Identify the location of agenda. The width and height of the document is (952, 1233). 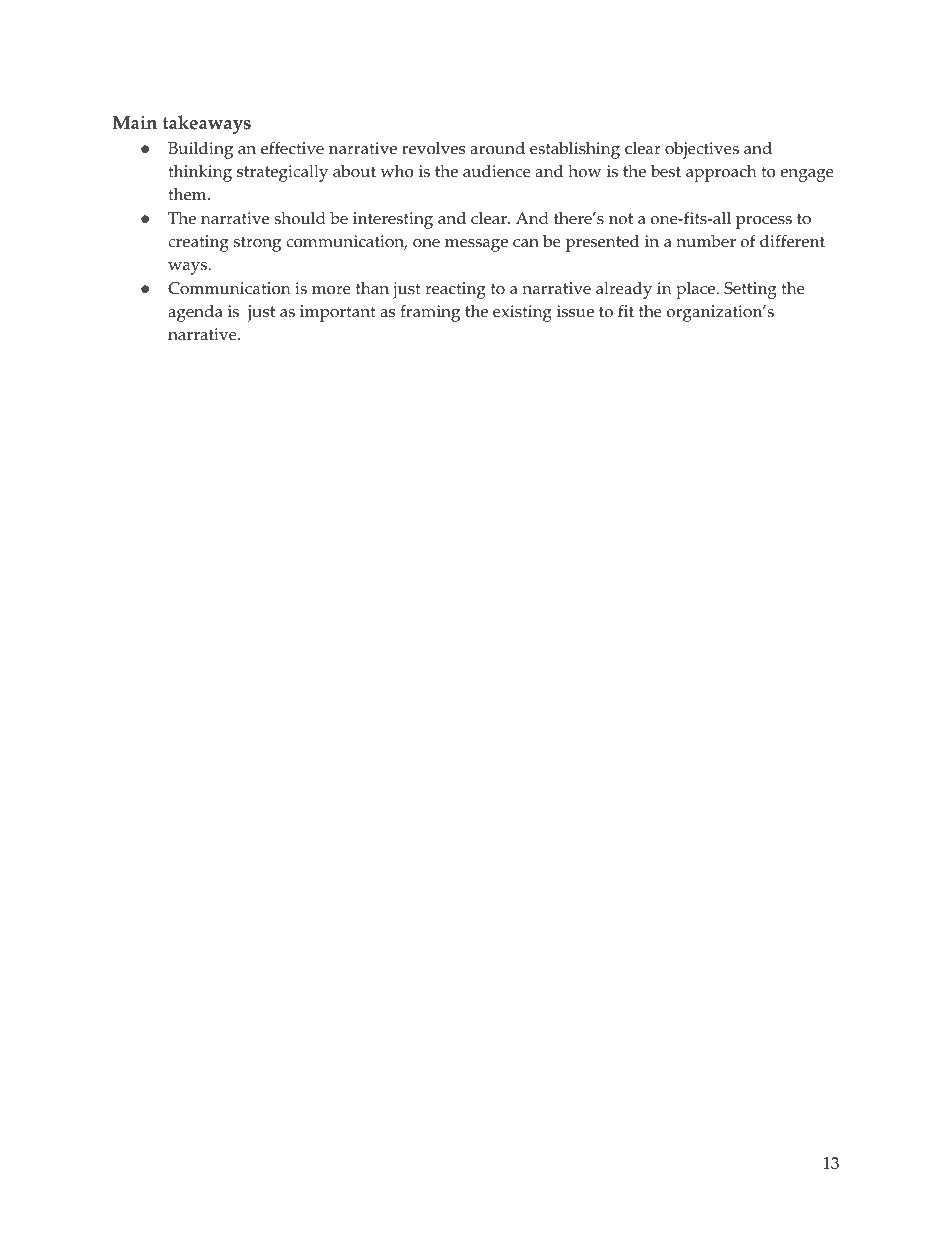
(195, 313).
